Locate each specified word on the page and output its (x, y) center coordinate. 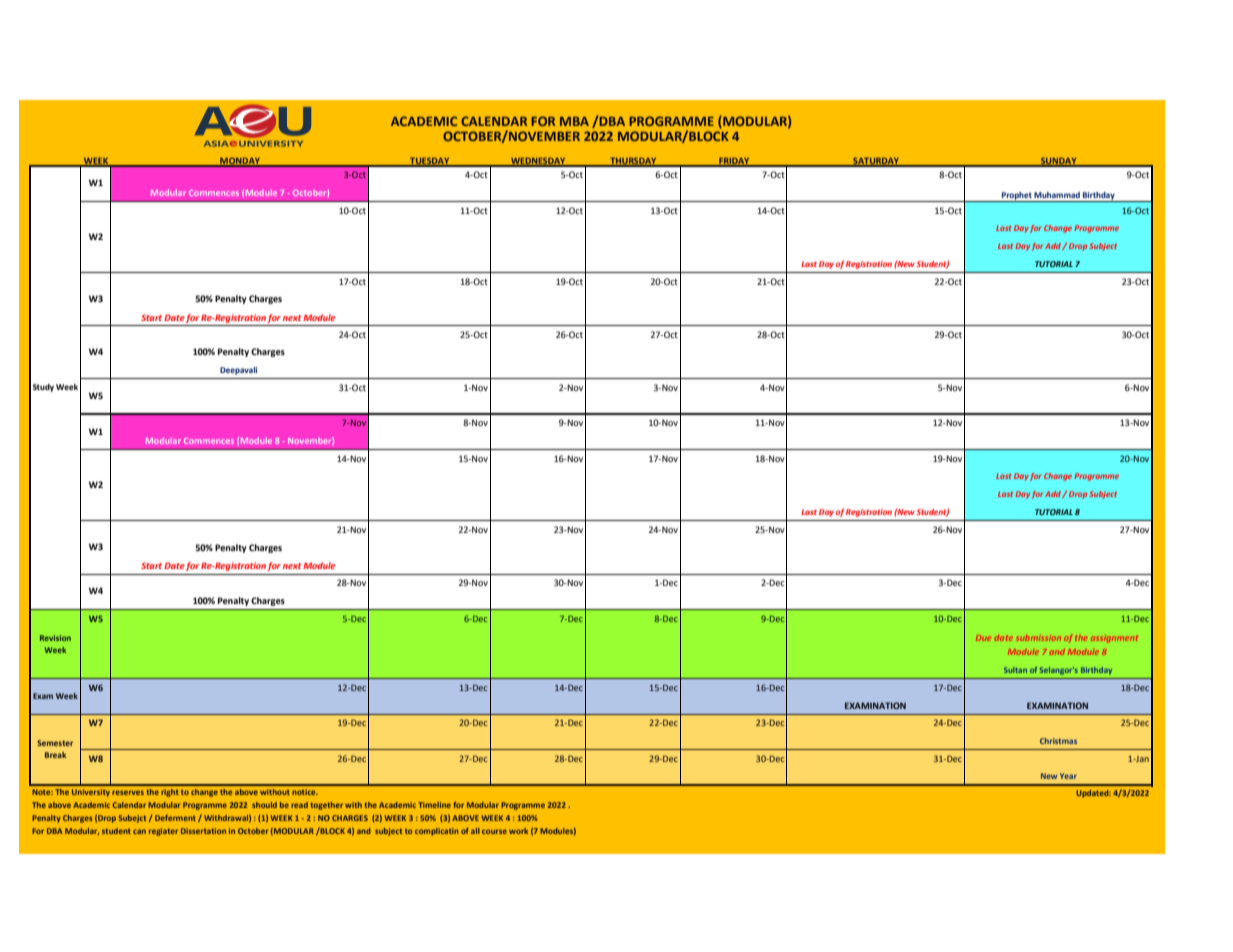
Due (983, 638)
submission (1038, 638)
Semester (55, 743)
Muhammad (1057, 195)
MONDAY (240, 161)
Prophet (1017, 197)
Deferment (175, 818)
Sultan (1015, 670)
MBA (574, 121)
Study (43, 388)
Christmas (1058, 741)
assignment (1114, 639)
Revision (55, 638)
